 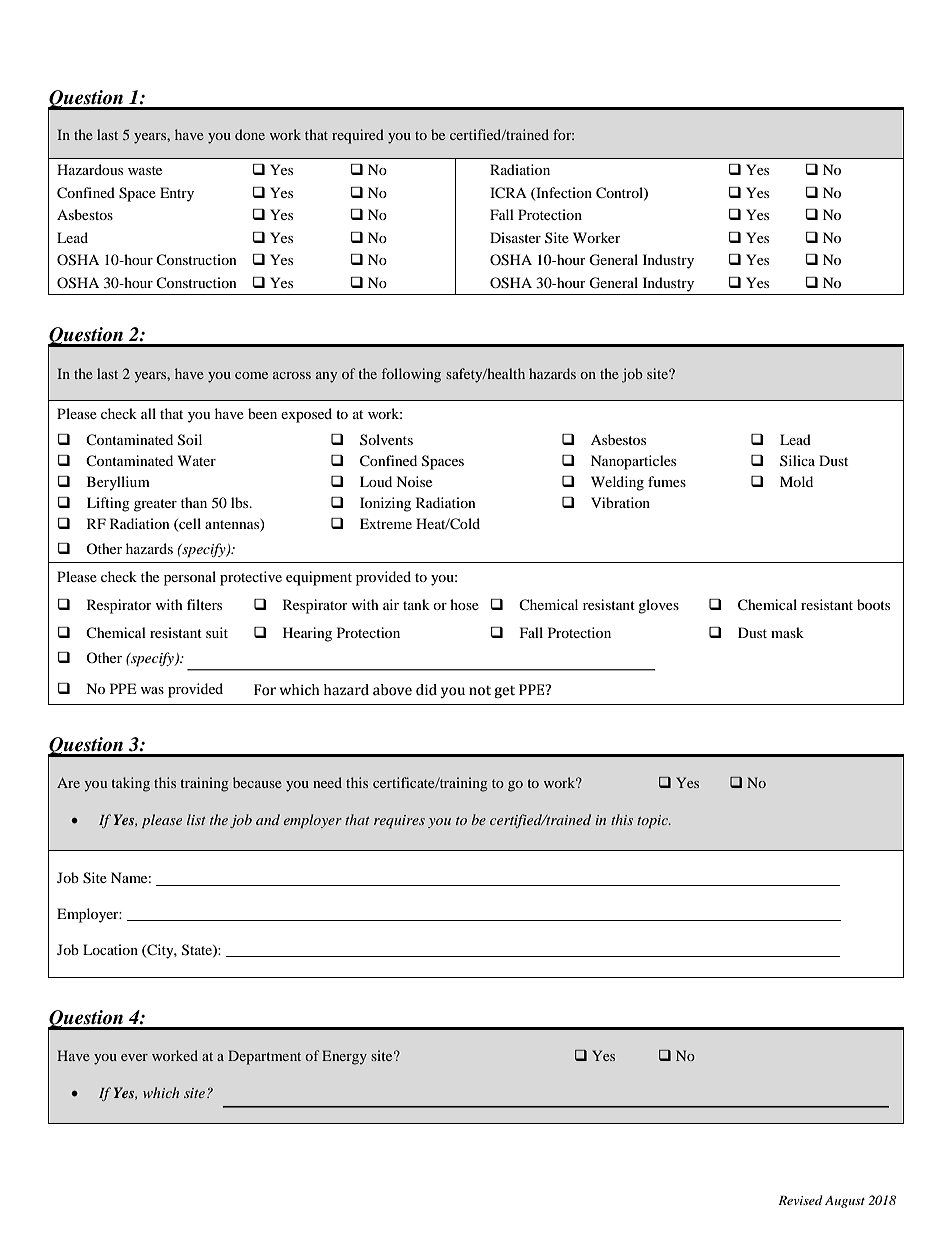 What do you see at coordinates (563, 193) in the document?
I see `Infection` at bounding box center [563, 193].
